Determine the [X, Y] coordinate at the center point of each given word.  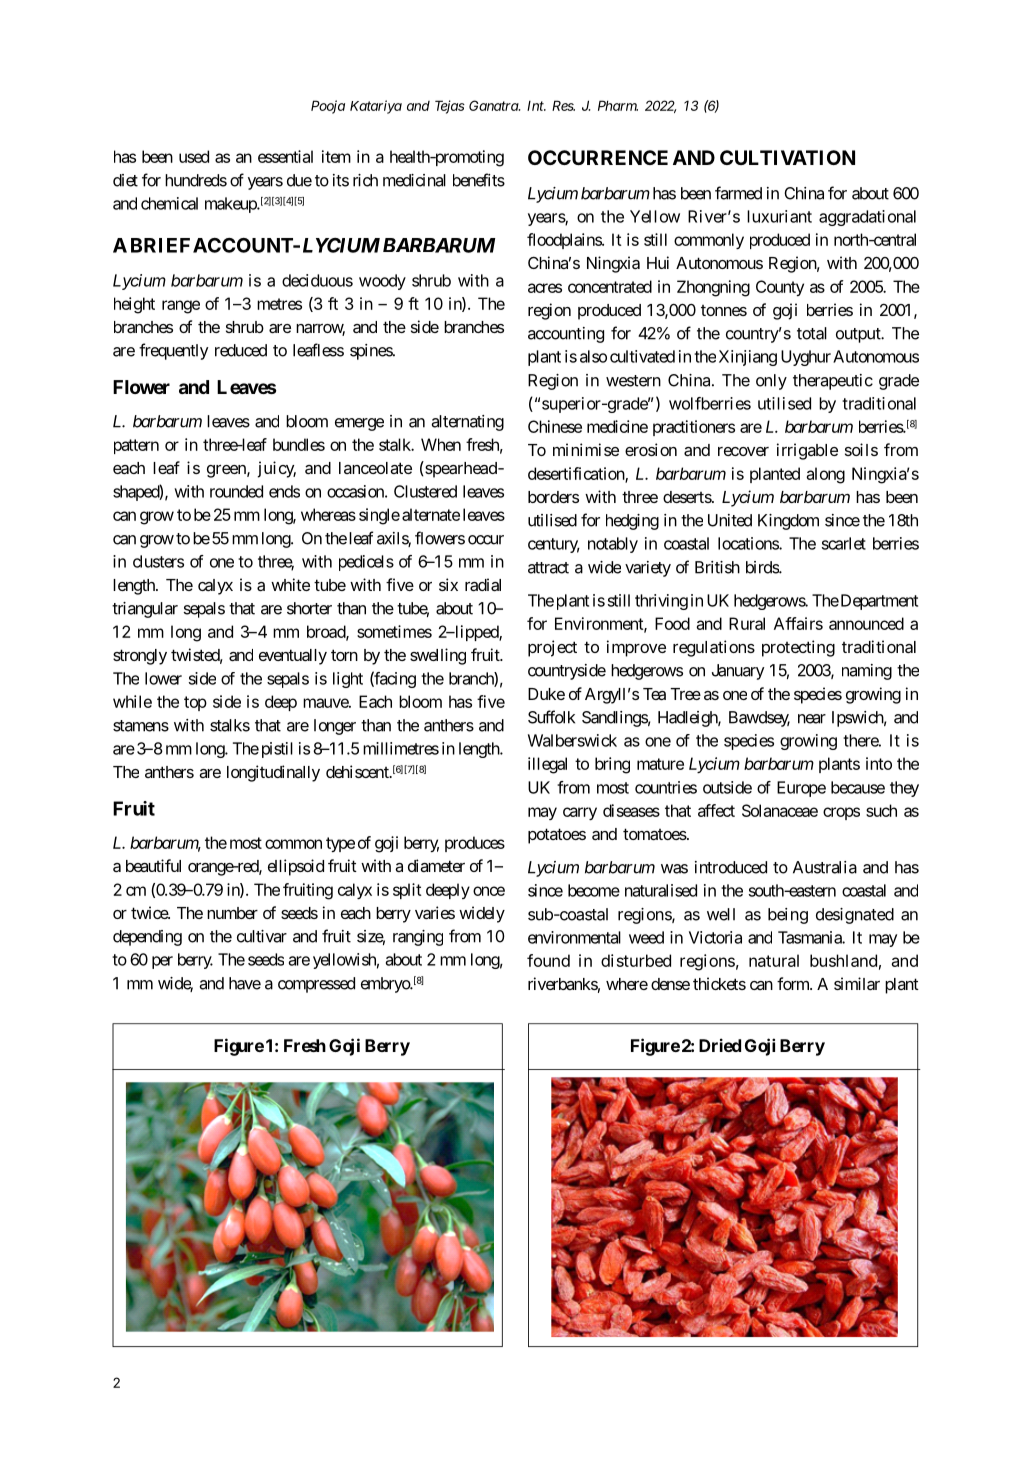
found [548, 960]
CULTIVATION [787, 157]
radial [483, 584]
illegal [547, 765]
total [812, 333]
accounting [566, 335]
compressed [316, 985]
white [290, 584]
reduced [241, 350]
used [194, 156]
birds [763, 567]
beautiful [153, 865]
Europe [801, 789]
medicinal [414, 180]
